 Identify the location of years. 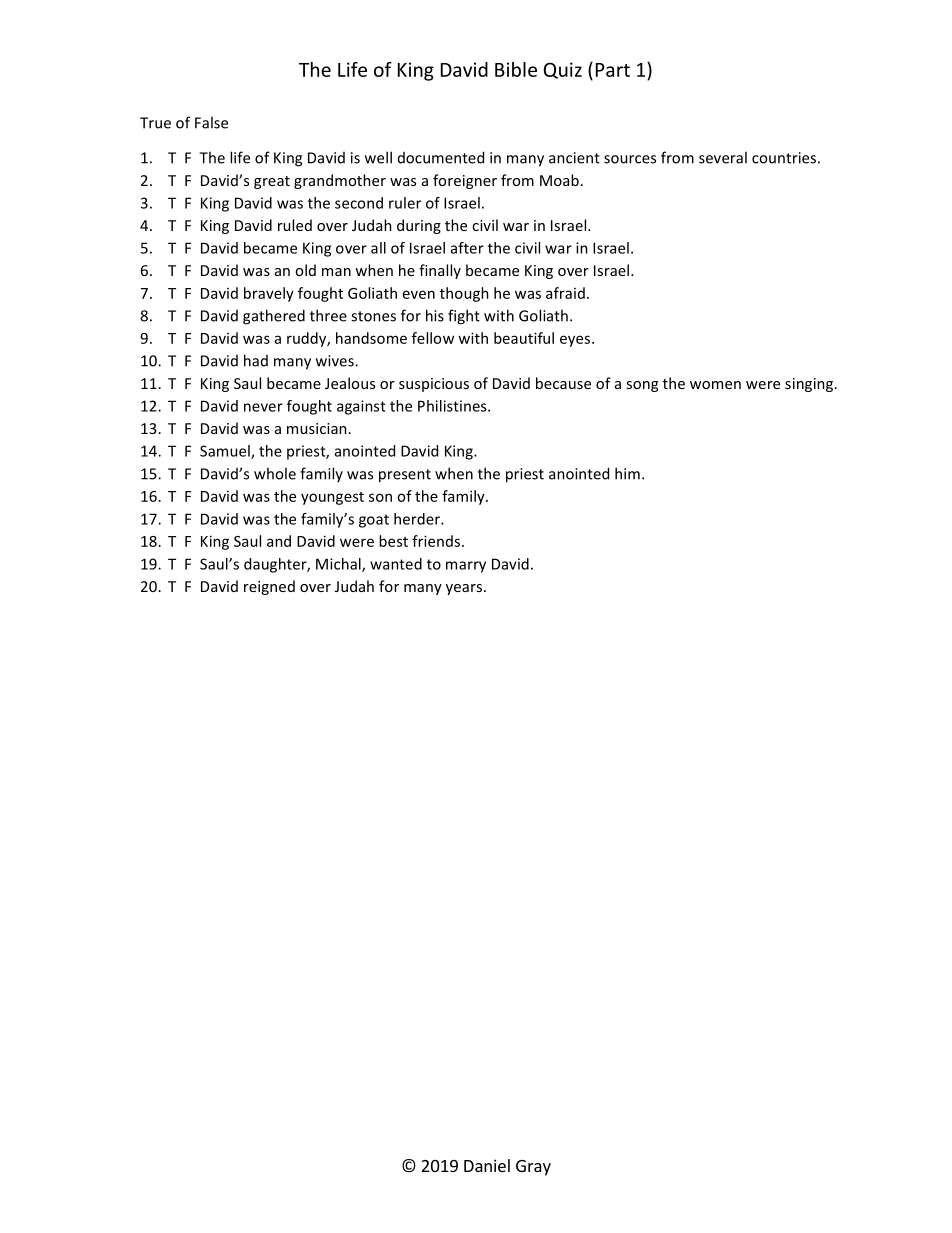
(464, 589).
